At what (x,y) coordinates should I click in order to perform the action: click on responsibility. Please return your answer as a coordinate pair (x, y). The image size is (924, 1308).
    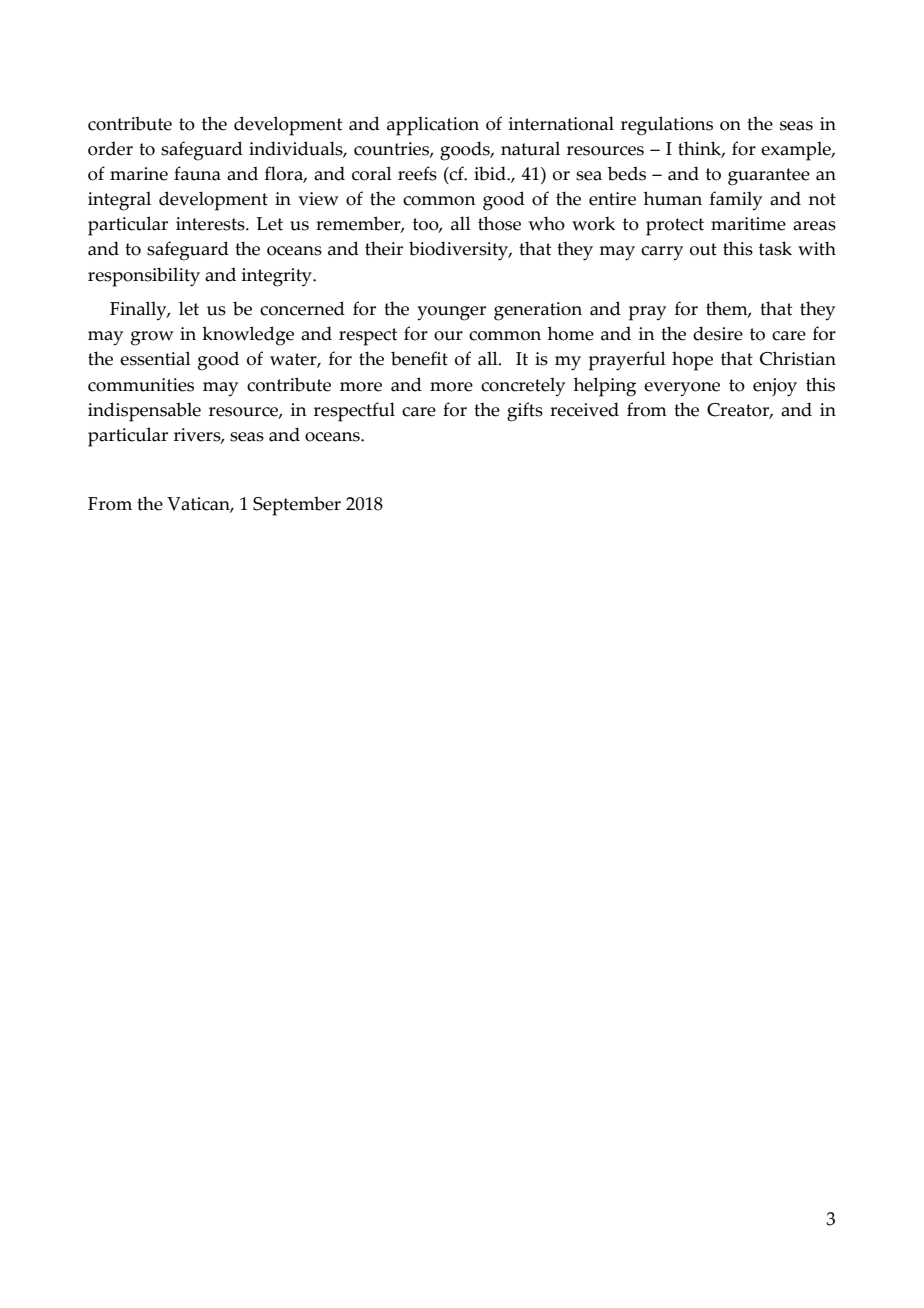
    Looking at the image, I should click on (144, 277).
